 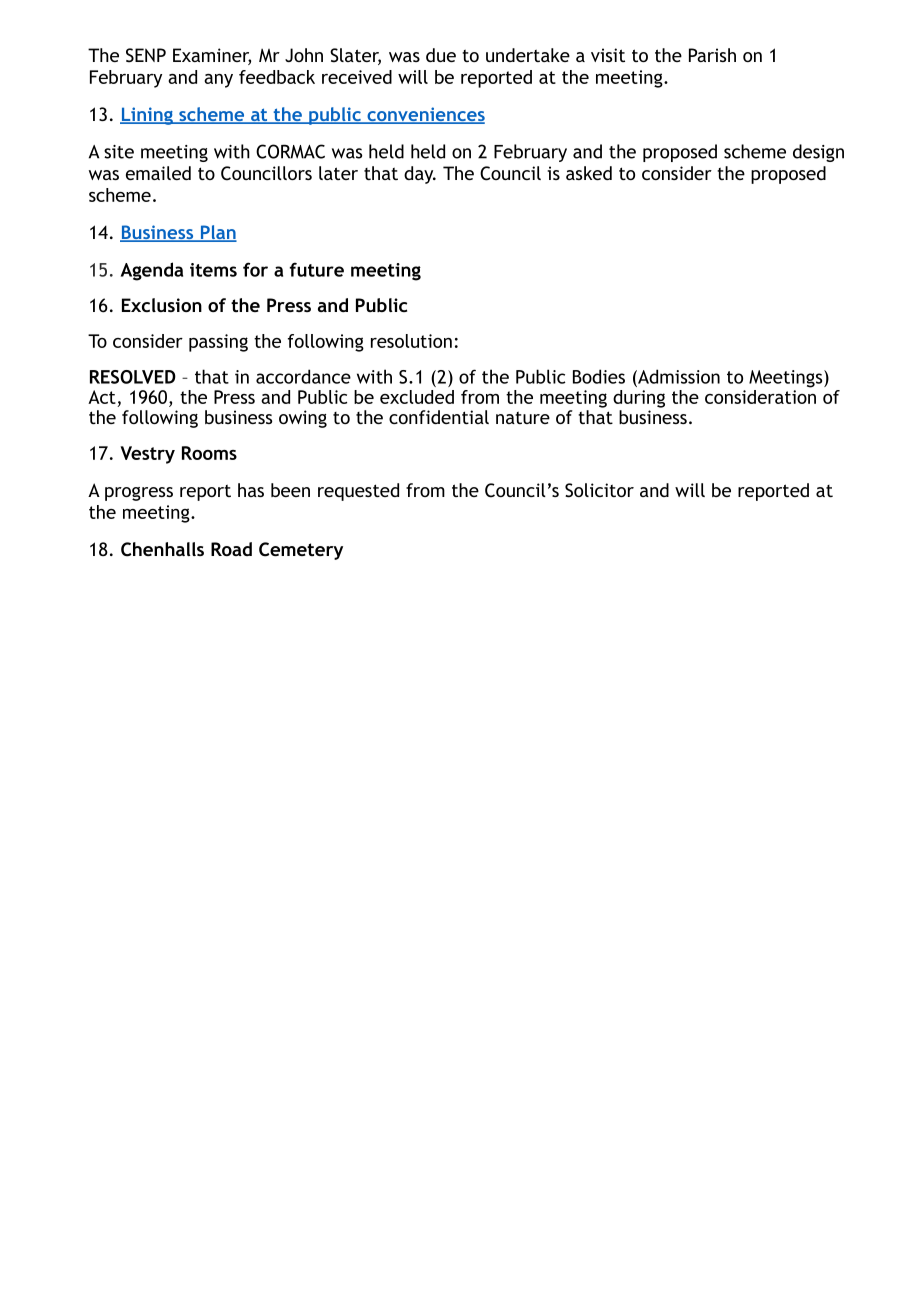 What do you see at coordinates (411, 341) in the screenshot?
I see `resolution` at bounding box center [411, 341].
